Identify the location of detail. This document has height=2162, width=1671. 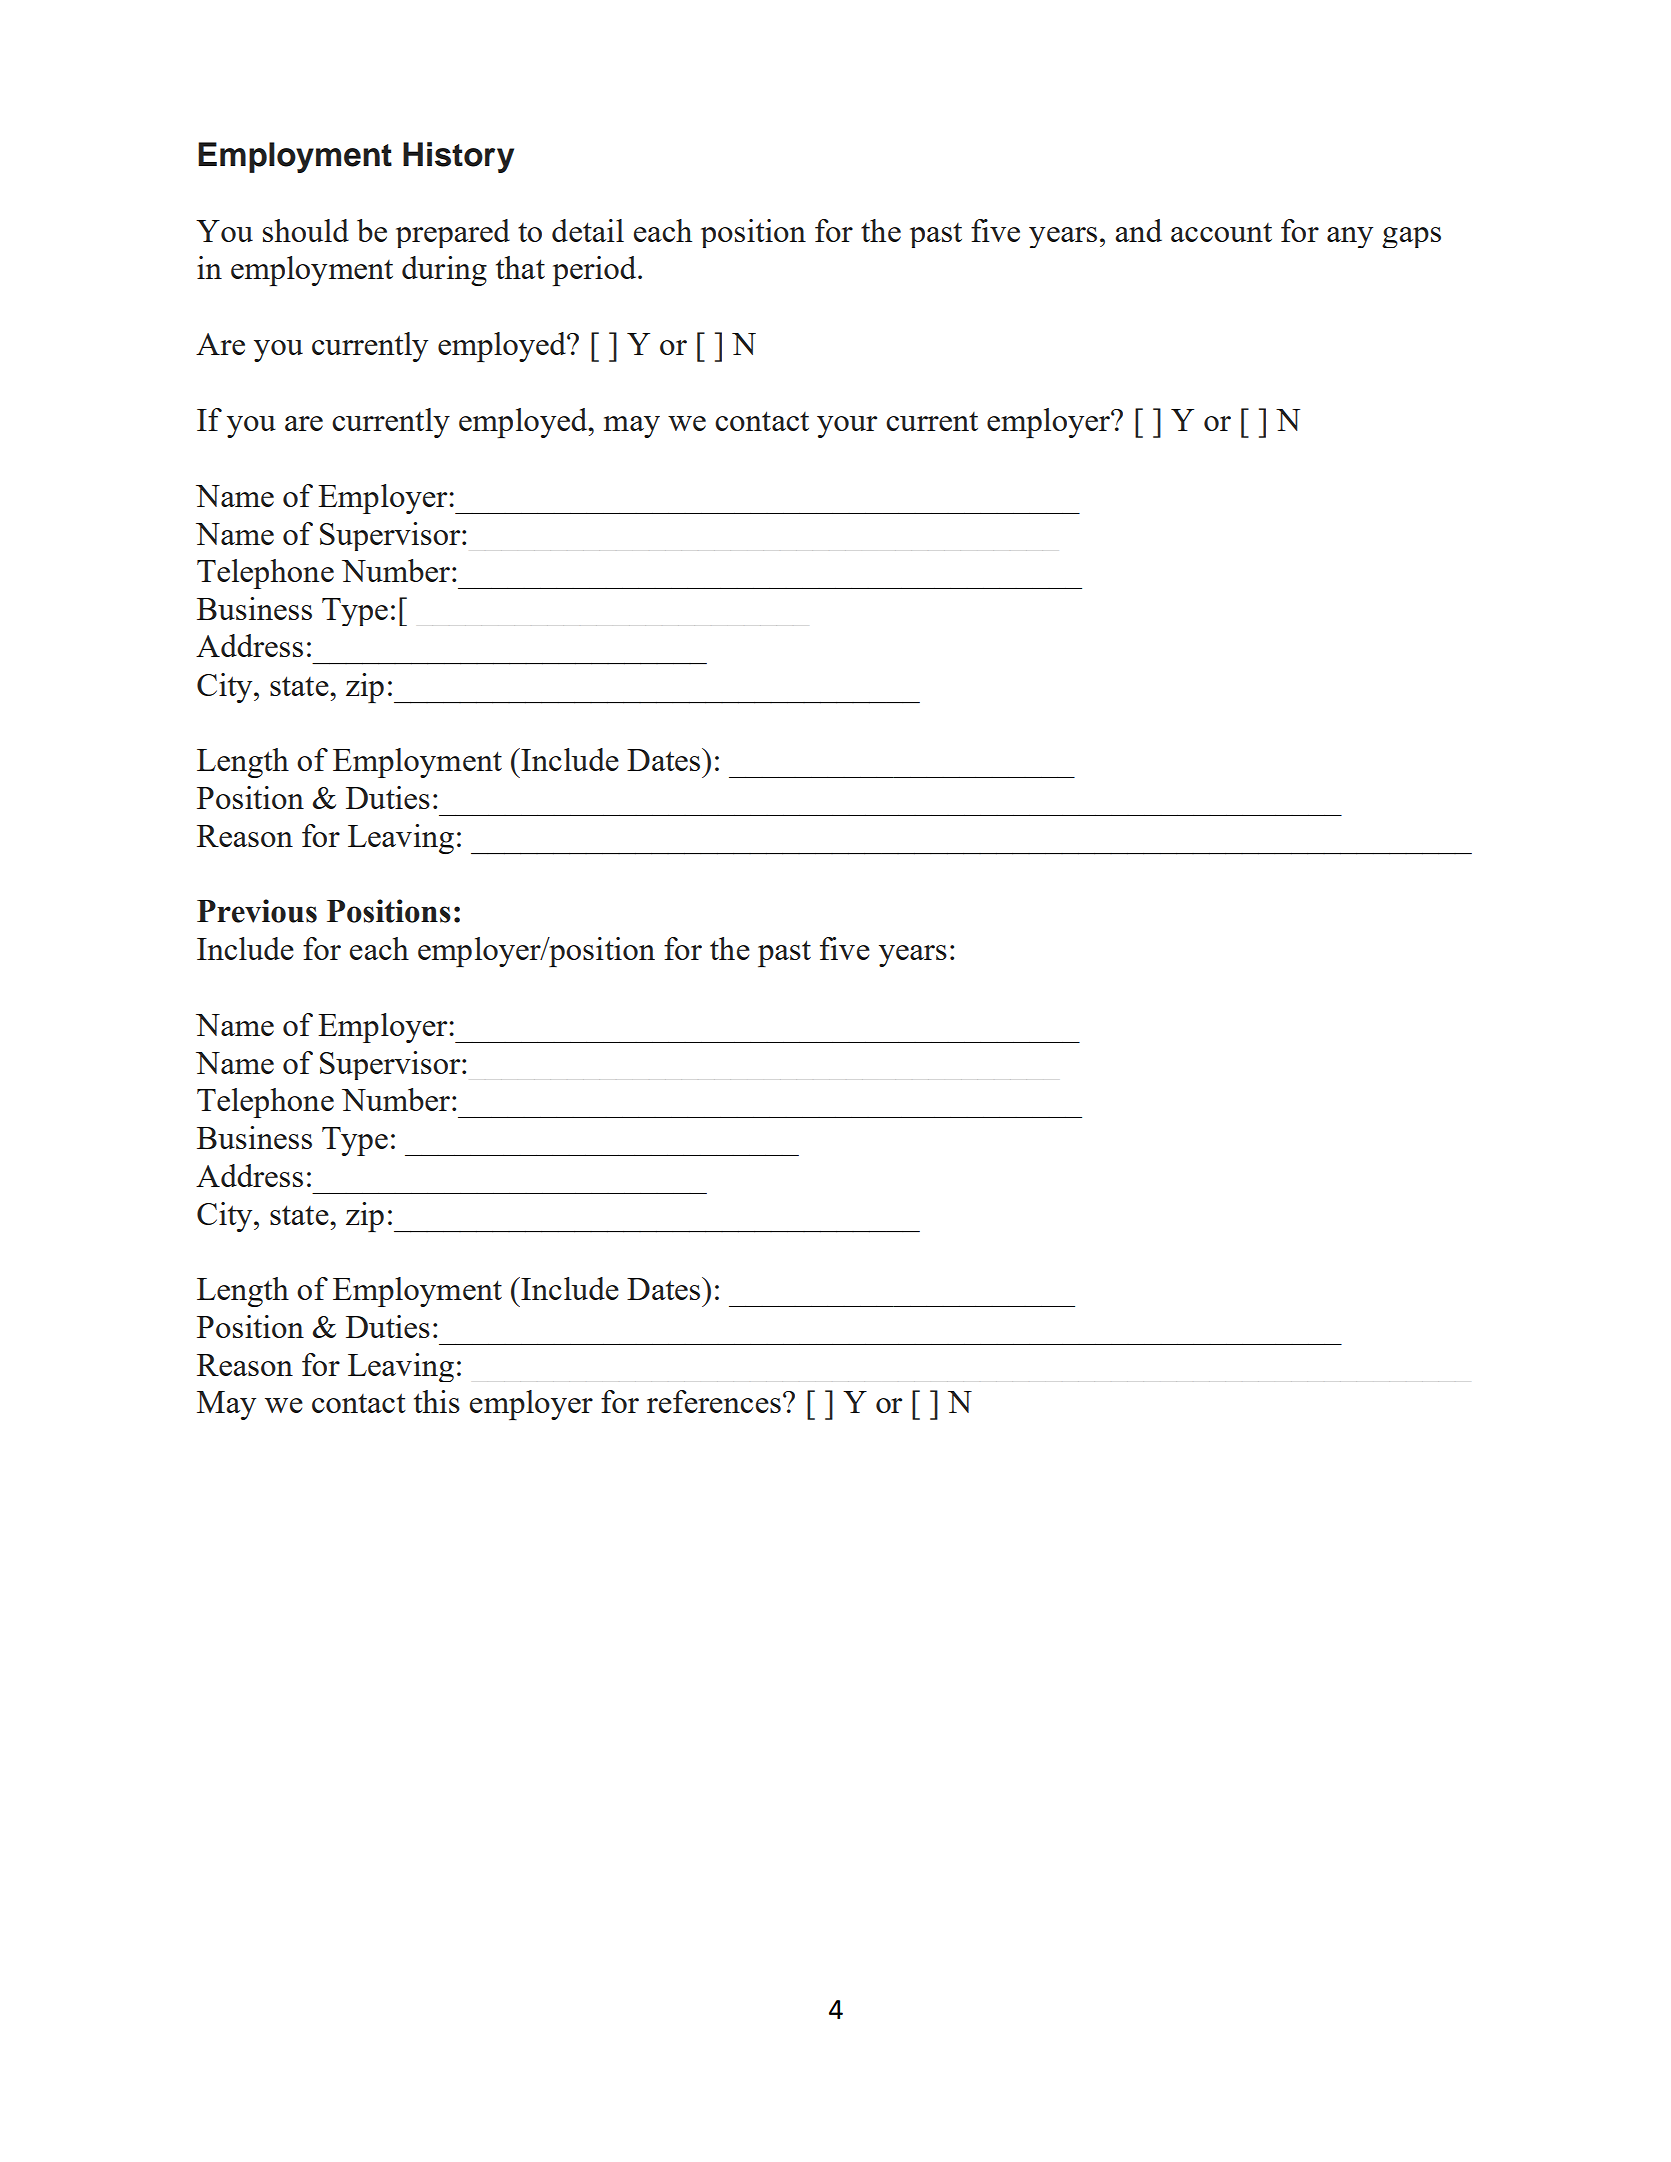
(588, 230).
